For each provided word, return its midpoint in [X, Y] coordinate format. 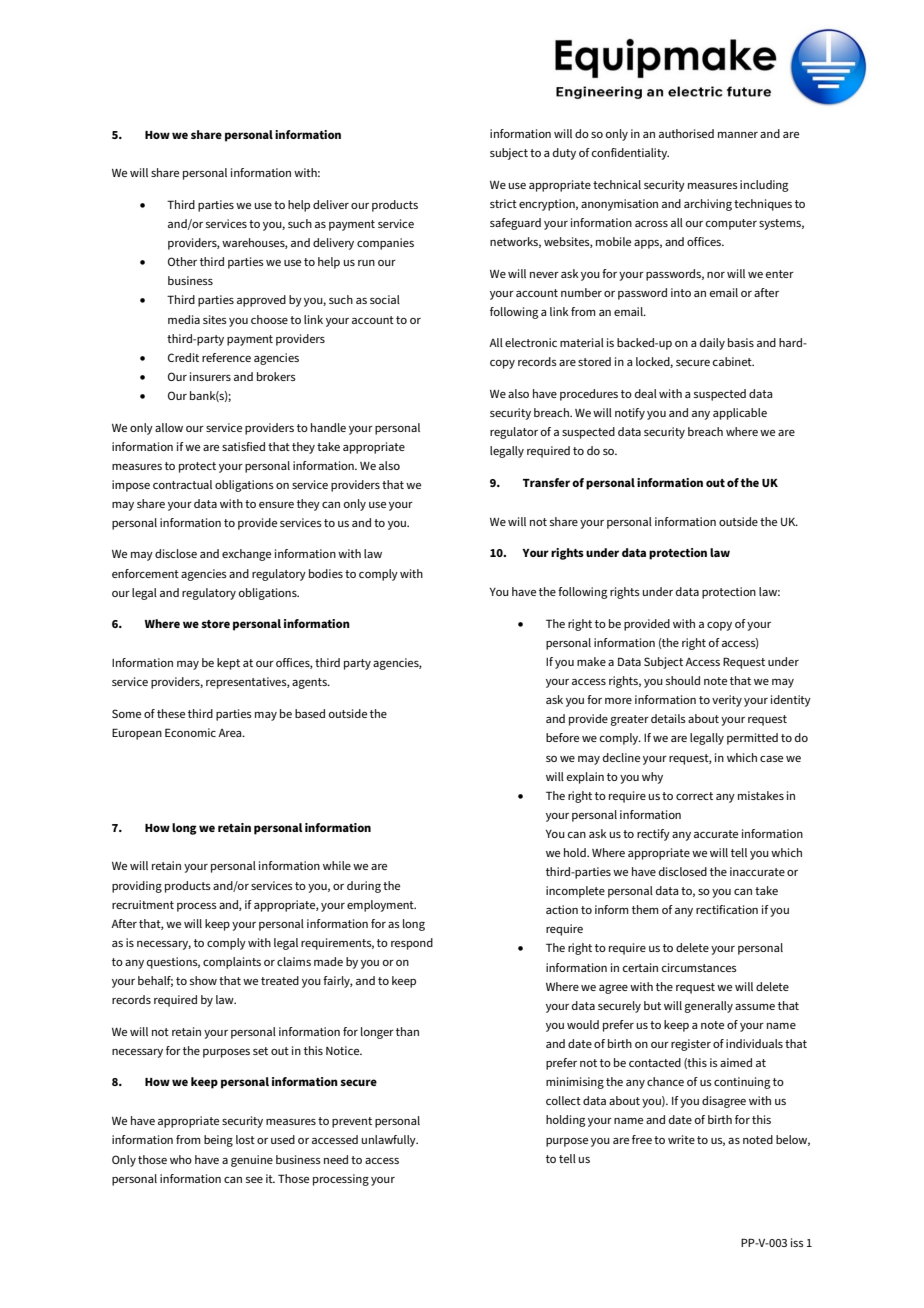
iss [797, 1242]
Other [182, 261]
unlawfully [390, 1141]
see [254, 1180]
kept [228, 664]
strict [503, 203]
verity [727, 701]
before [562, 737]
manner [738, 135]
